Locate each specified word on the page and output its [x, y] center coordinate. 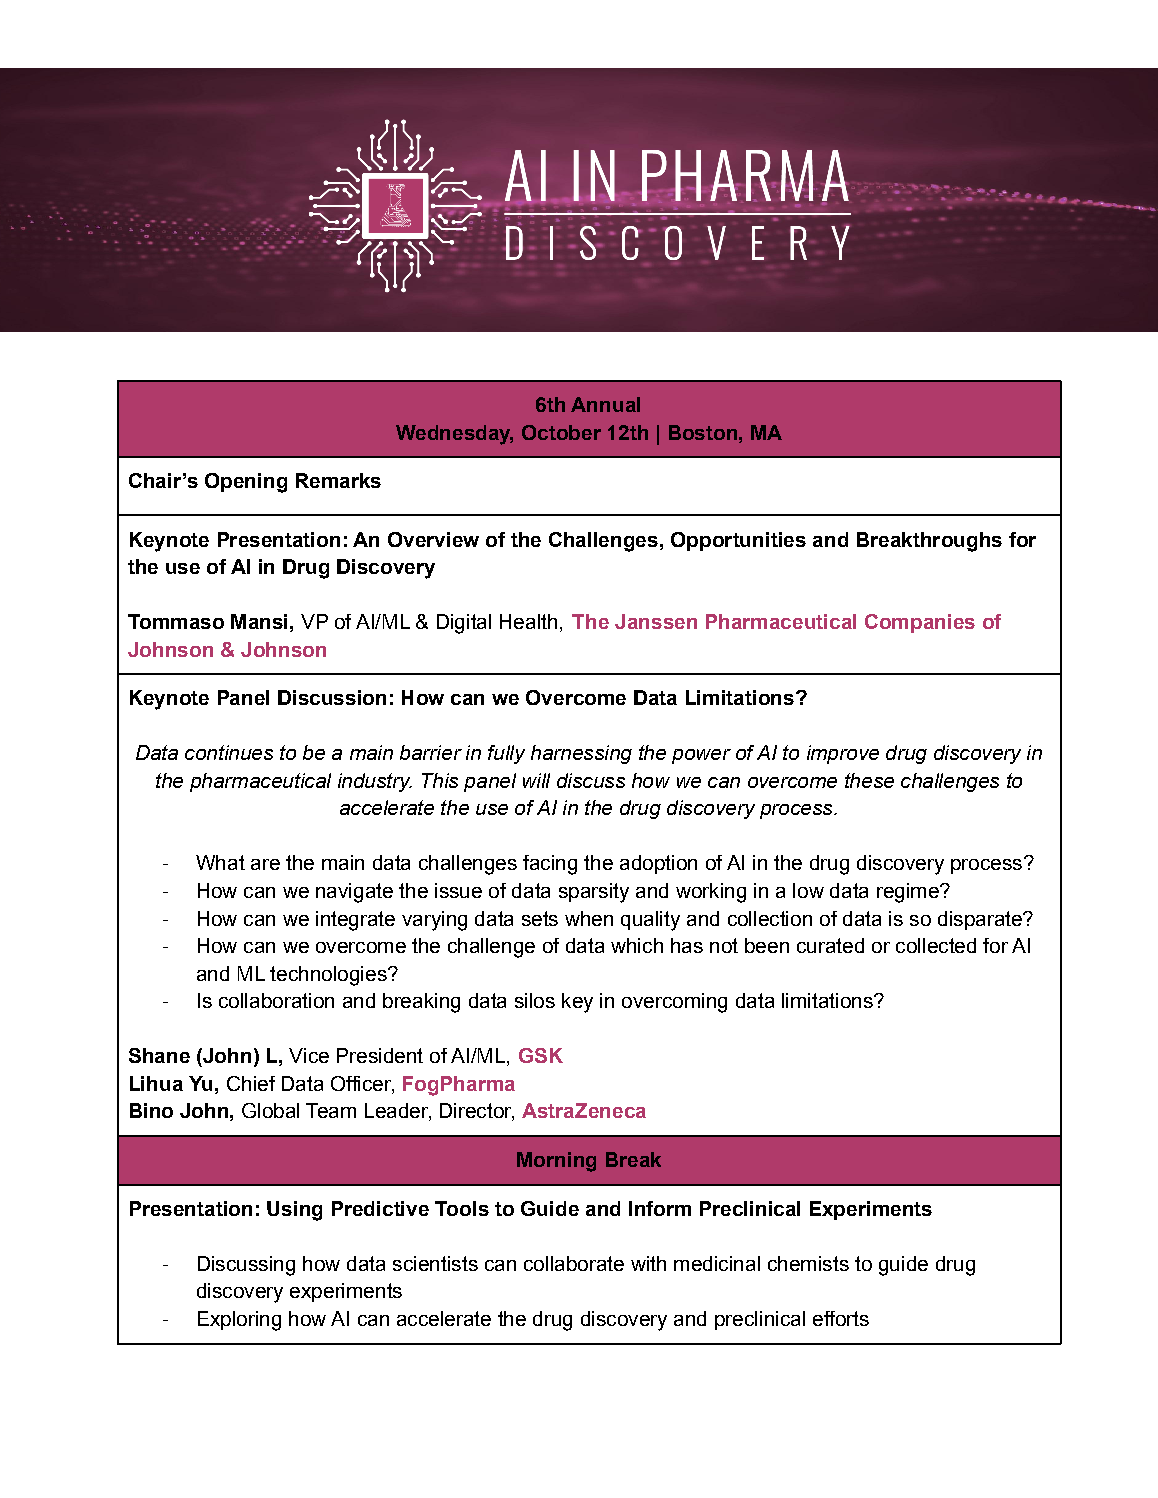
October [561, 432]
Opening [246, 483]
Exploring [239, 1321]
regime [909, 893]
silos [535, 1000]
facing [550, 865]
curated [830, 945]
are [265, 864]
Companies [920, 623]
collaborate [574, 1263]
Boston [703, 432]
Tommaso [176, 621]
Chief [251, 1083]
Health [528, 621]
